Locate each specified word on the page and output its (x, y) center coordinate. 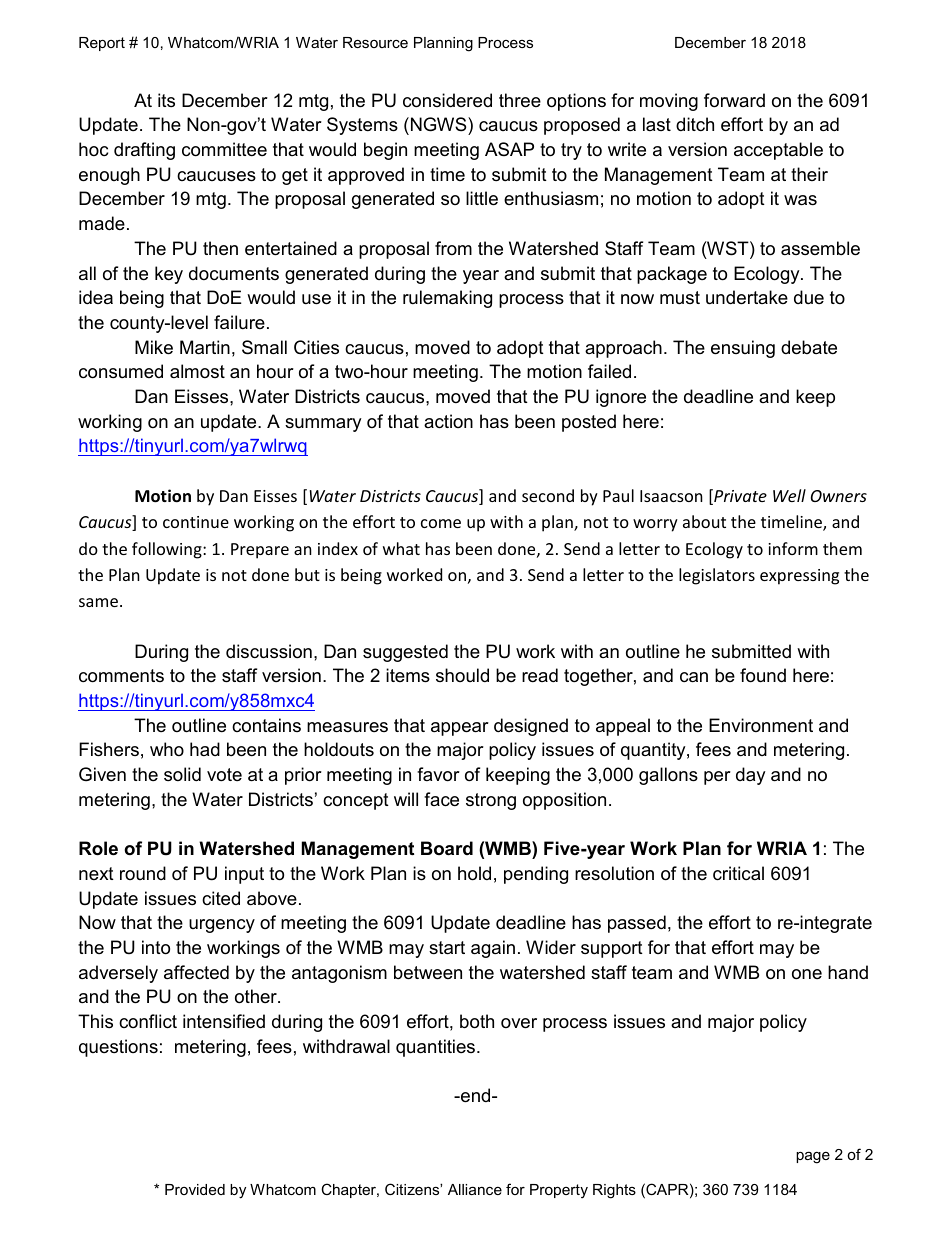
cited (221, 898)
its (166, 100)
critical (738, 873)
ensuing (743, 349)
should (462, 675)
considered (447, 100)
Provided (195, 1189)
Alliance (475, 1189)
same (98, 602)
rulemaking (447, 299)
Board (447, 848)
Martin (205, 347)
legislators (717, 576)
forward (734, 100)
